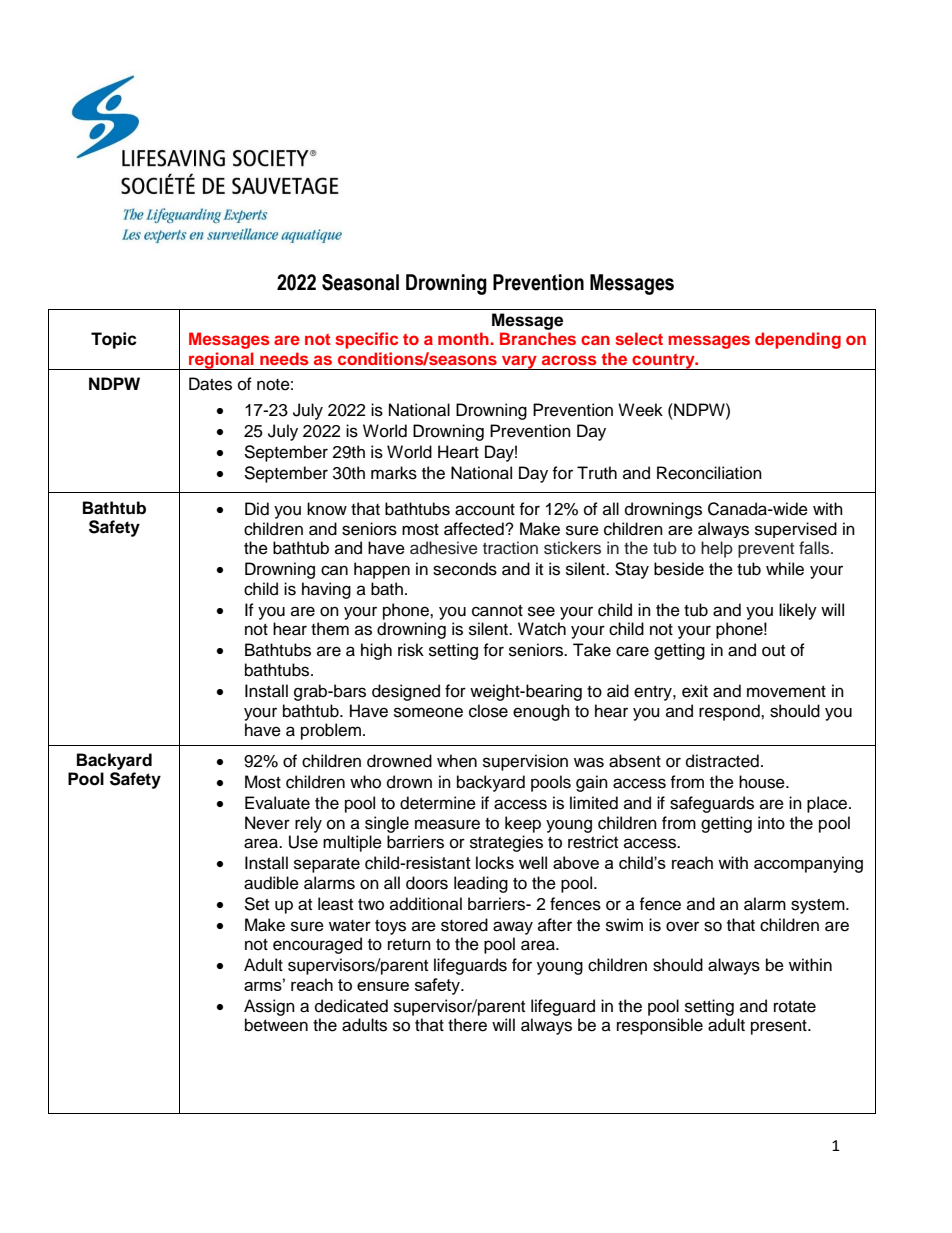 Image resolution: width=952 pixels, height=1233 pixels. Describe the element at coordinates (763, 782) in the page. I see `house` at that location.
